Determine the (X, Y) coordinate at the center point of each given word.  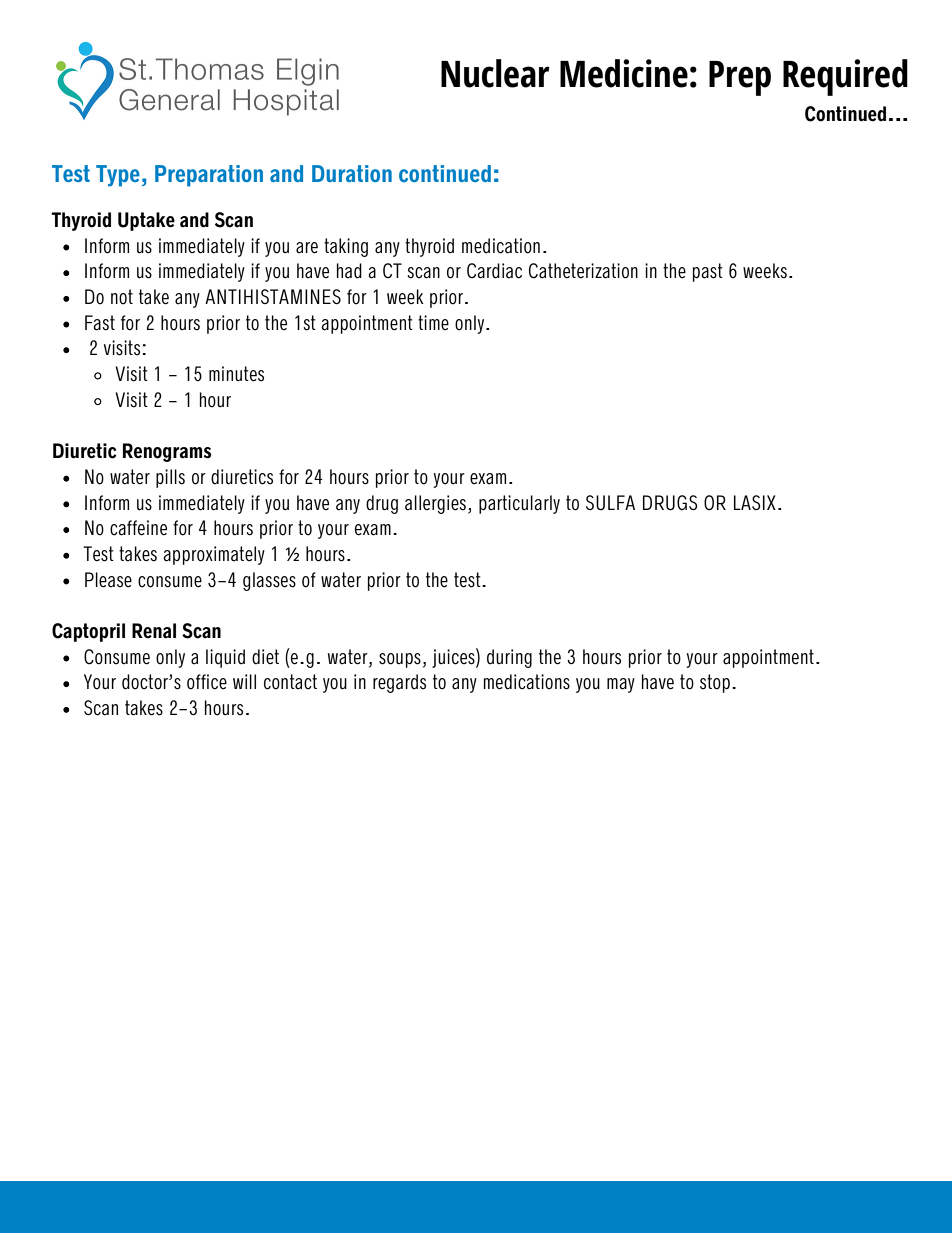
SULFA (610, 503)
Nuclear (495, 73)
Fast (100, 323)
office (207, 682)
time (433, 322)
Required (845, 77)
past (708, 272)
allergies (435, 504)
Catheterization (583, 271)
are (307, 248)
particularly (519, 504)
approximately (214, 555)
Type (118, 176)
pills (170, 478)
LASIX (755, 502)
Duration (352, 173)
